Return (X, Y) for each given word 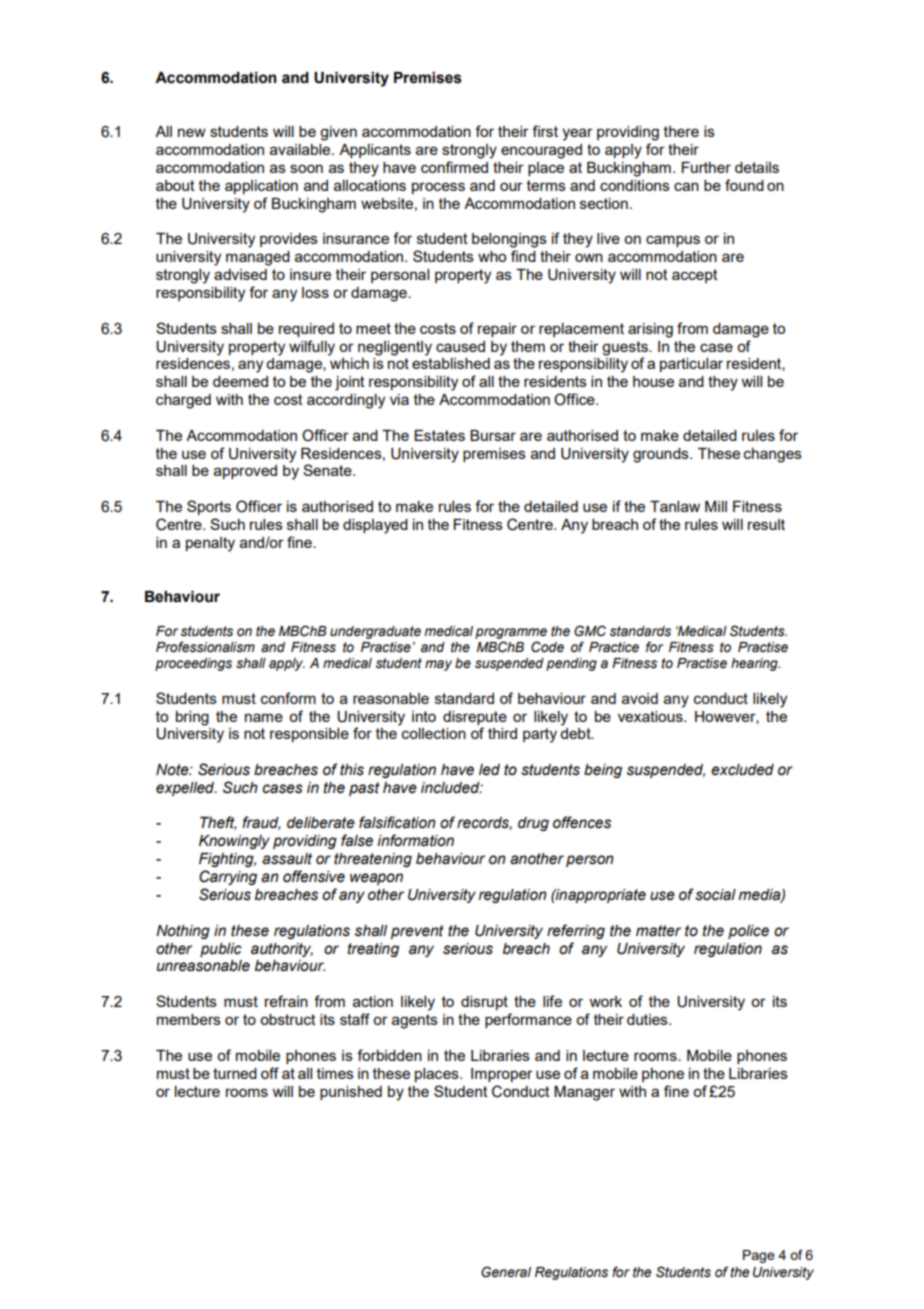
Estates (439, 435)
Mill (716, 506)
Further (706, 167)
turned (235, 1073)
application (261, 187)
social (715, 895)
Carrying (228, 877)
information (415, 840)
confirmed (454, 167)
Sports (209, 507)
